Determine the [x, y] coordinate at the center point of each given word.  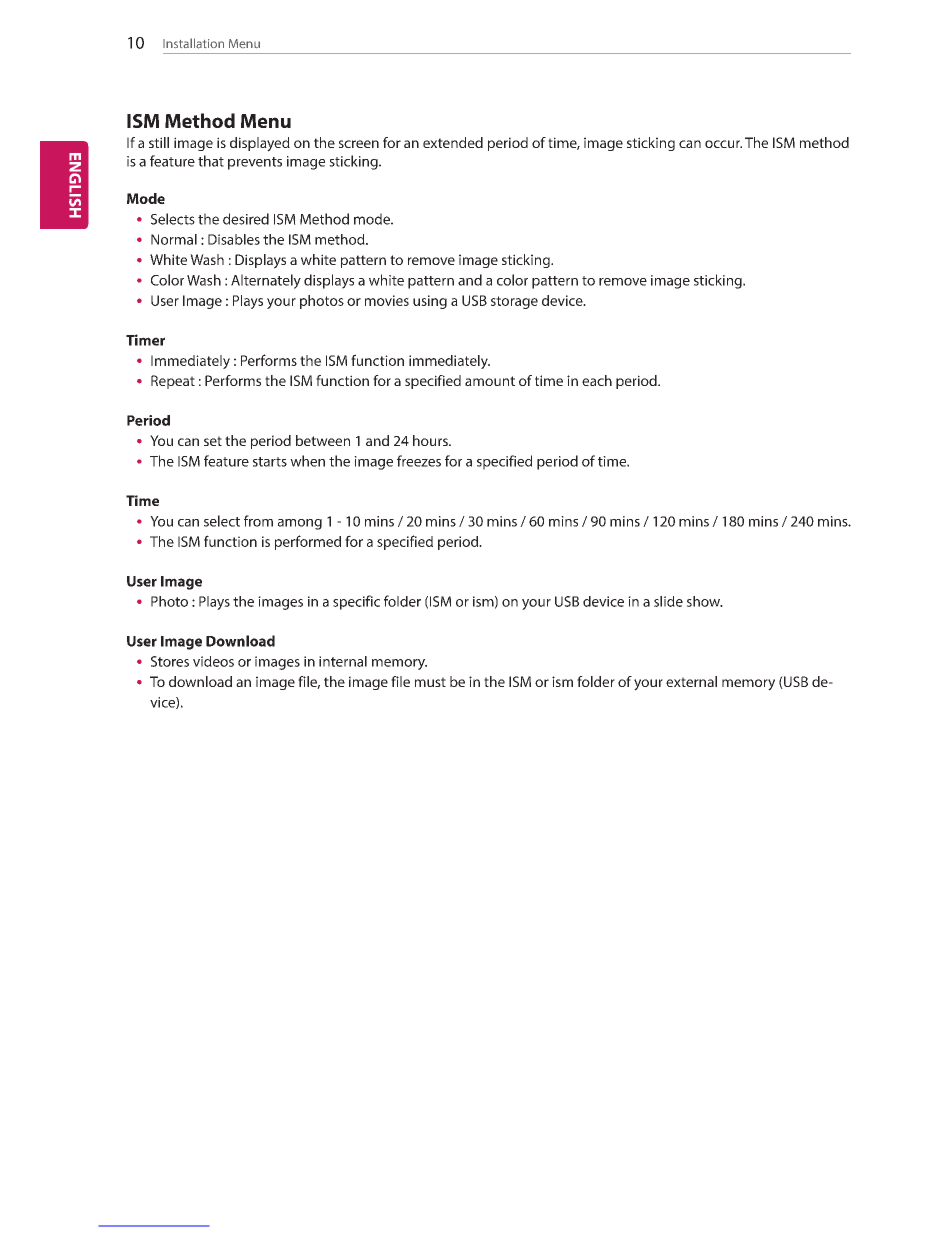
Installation [193, 43]
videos [213, 661]
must [430, 682]
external [691, 681]
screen [359, 144]
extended [453, 142]
